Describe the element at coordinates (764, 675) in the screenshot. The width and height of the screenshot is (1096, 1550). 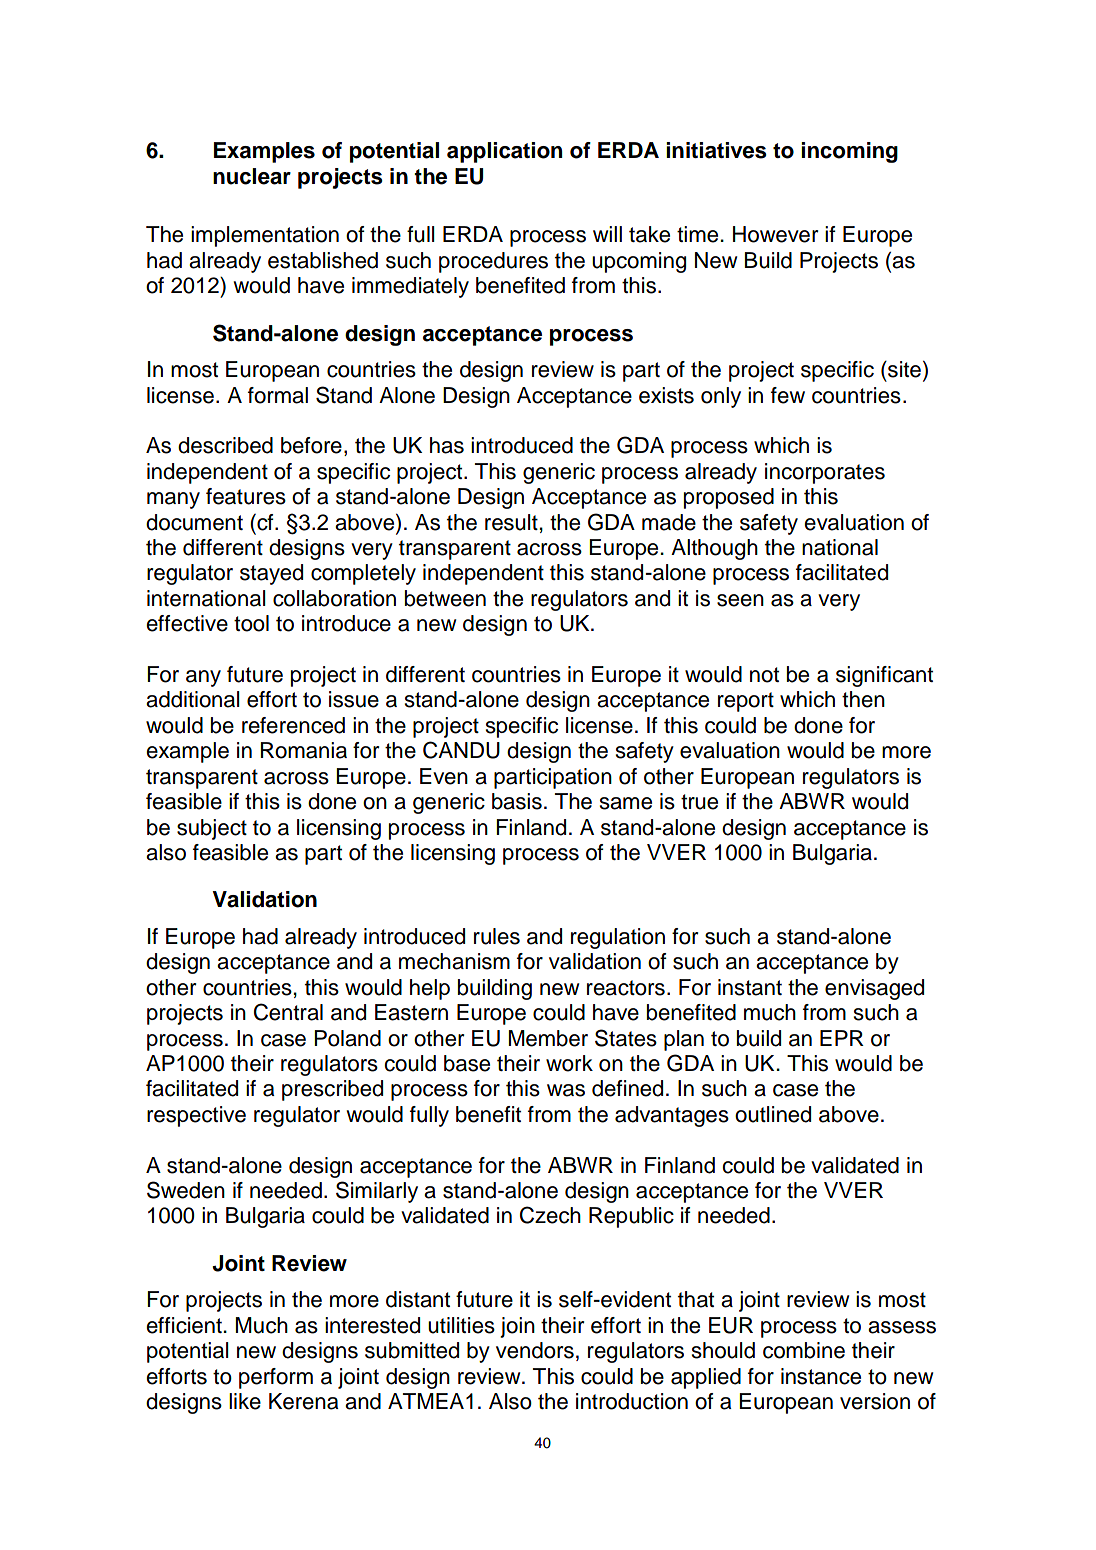
I see `not` at that location.
